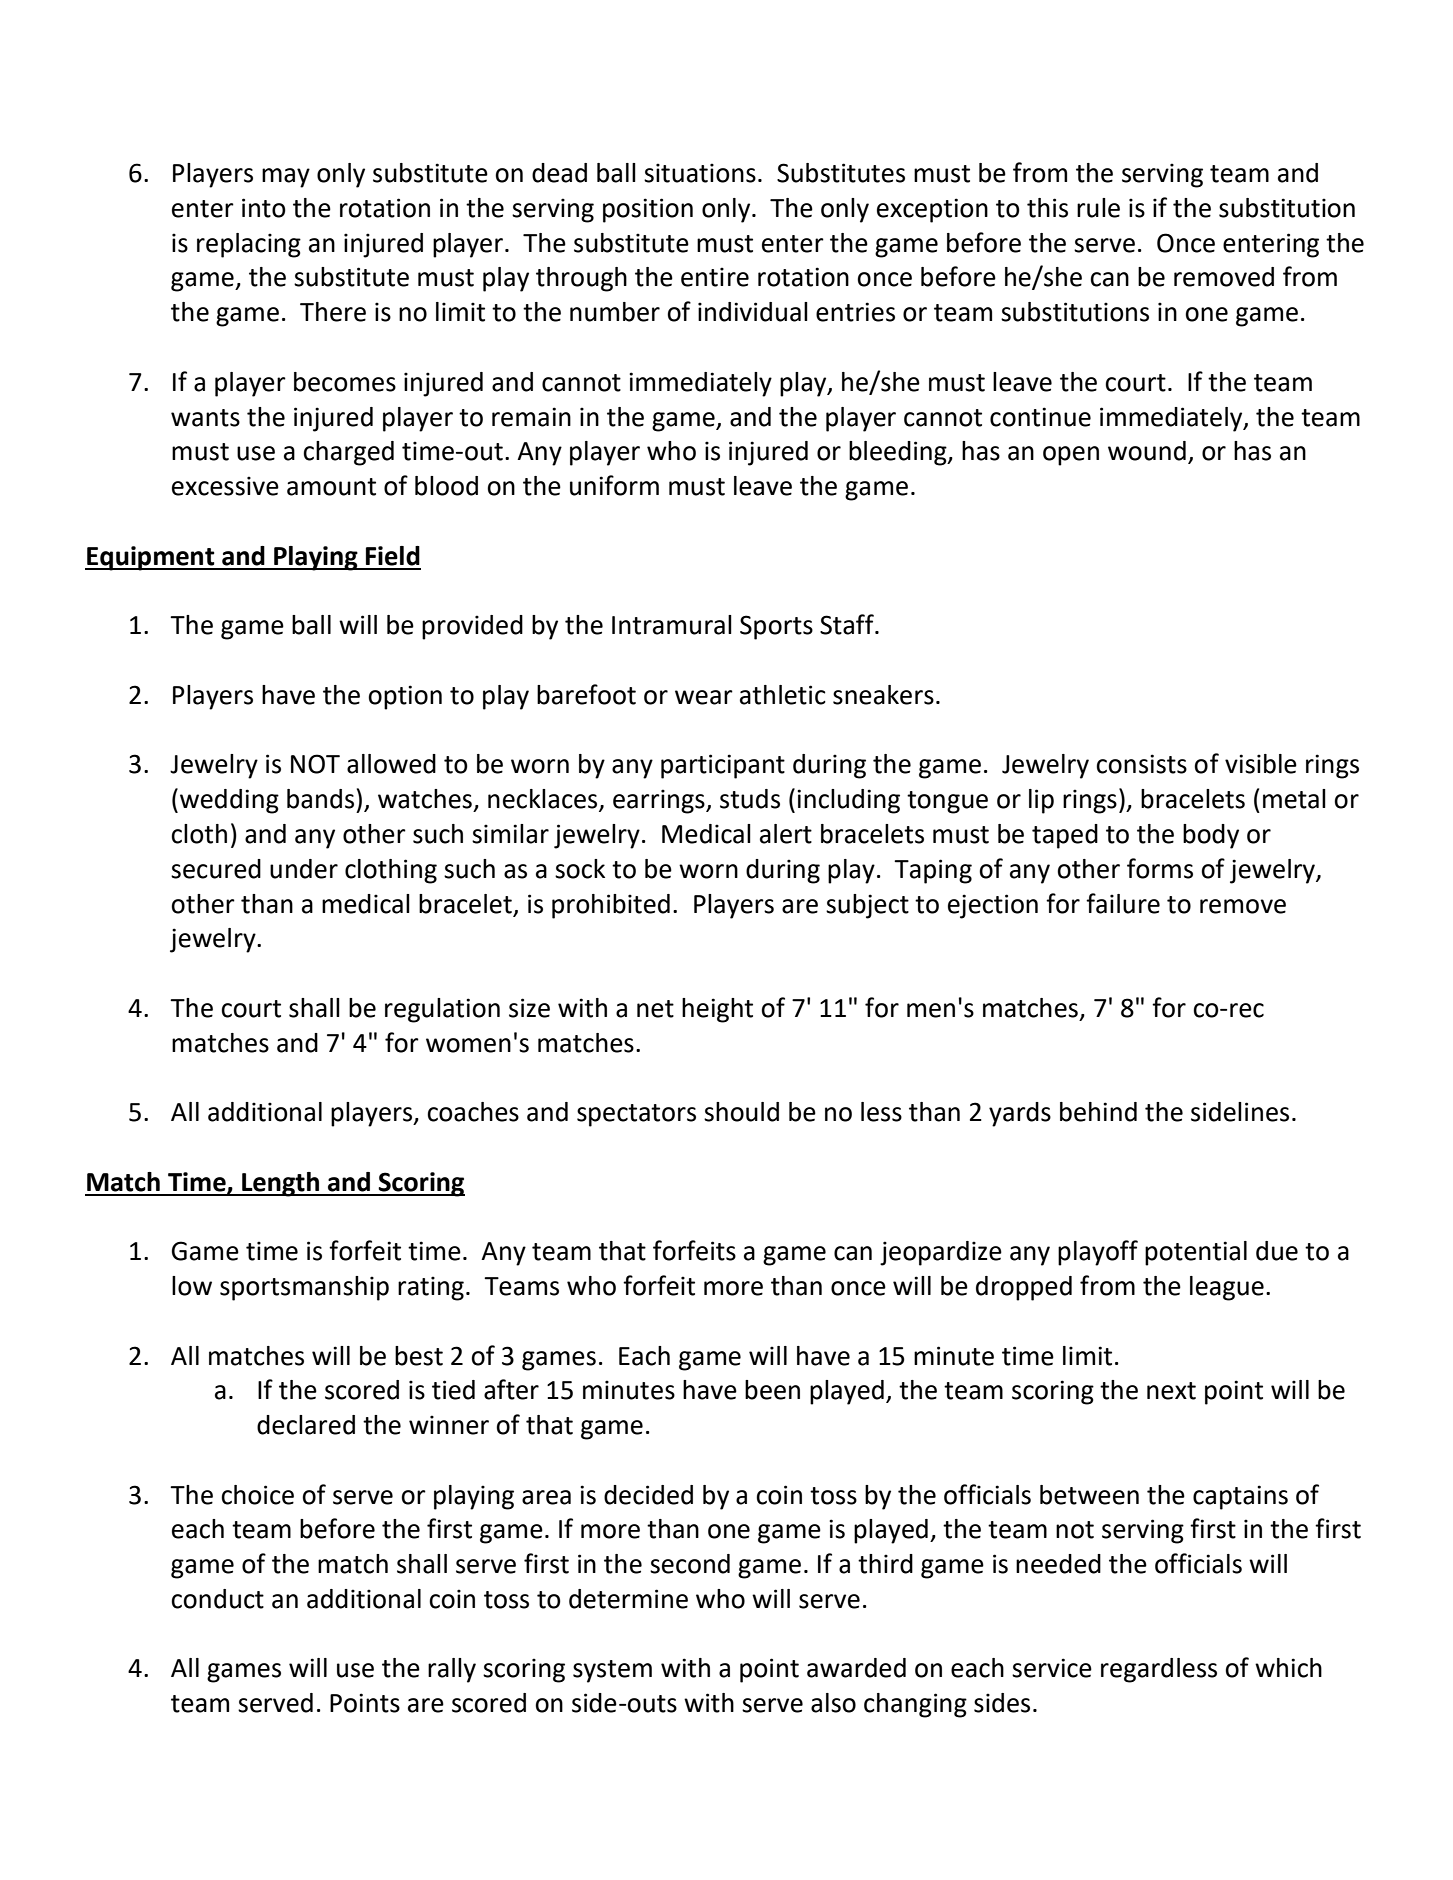  What do you see at coordinates (1227, 1288) in the screenshot?
I see `league` at bounding box center [1227, 1288].
